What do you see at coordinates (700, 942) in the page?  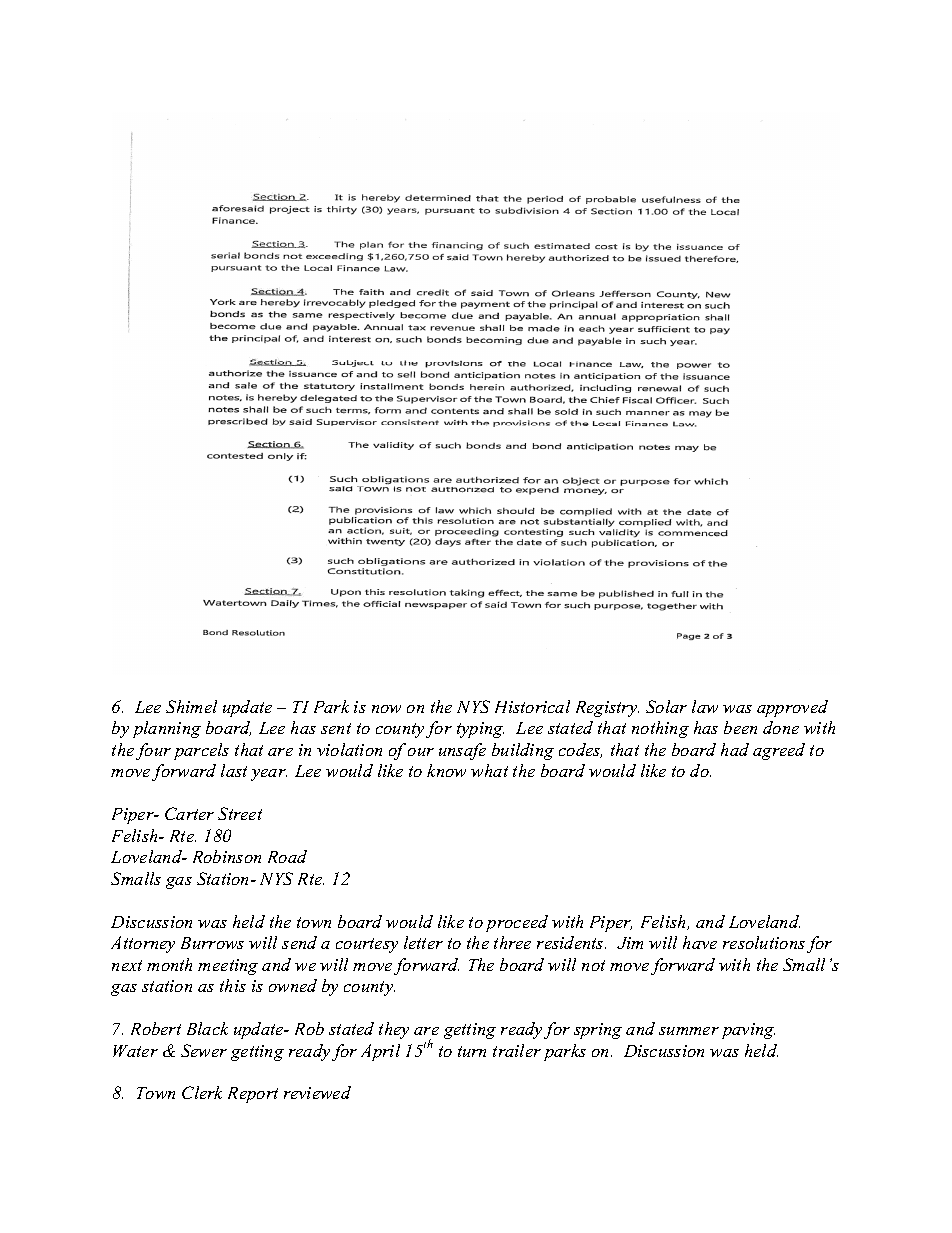 I see `have` at bounding box center [700, 942].
